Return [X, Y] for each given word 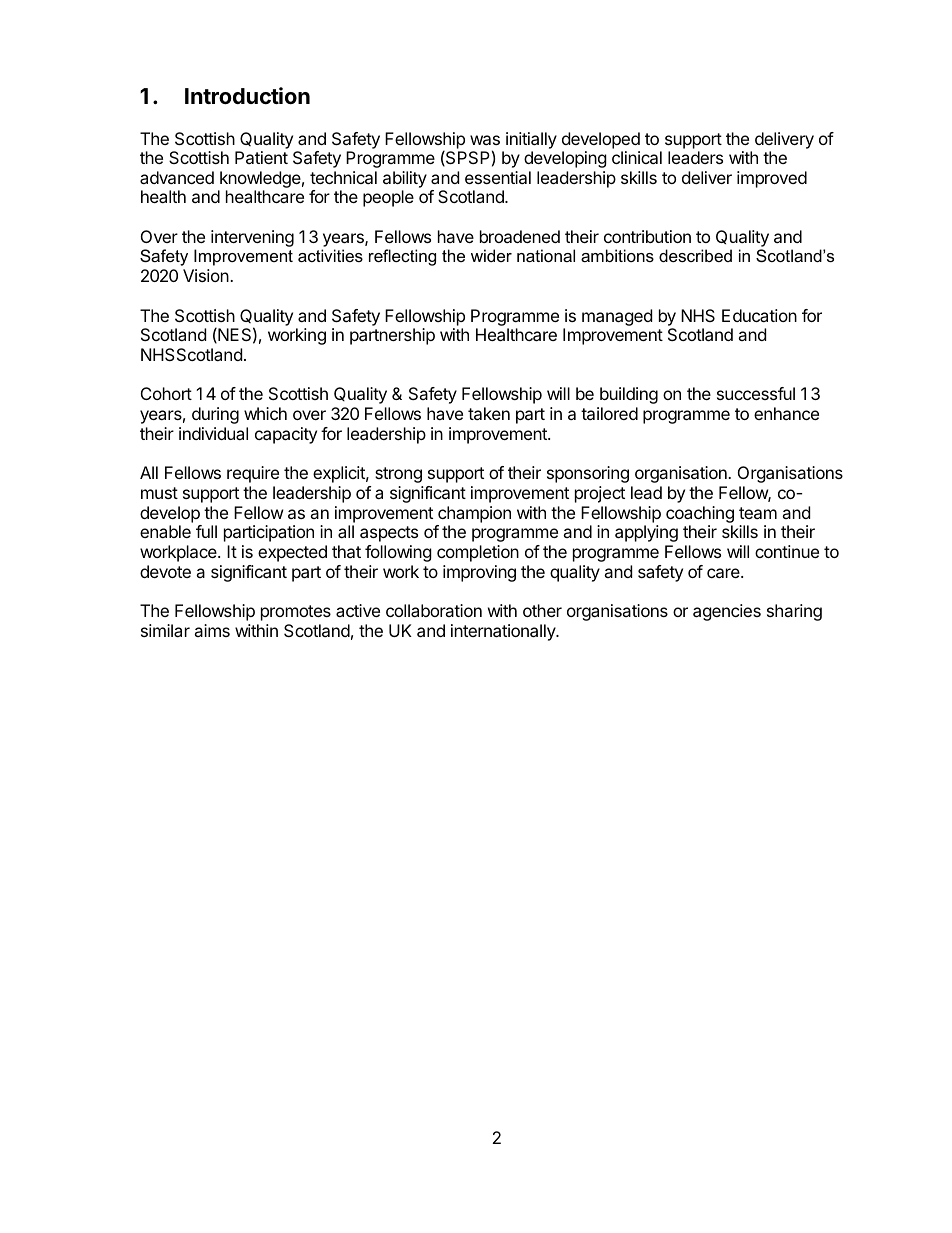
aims [212, 630]
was [485, 140]
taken [489, 413]
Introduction [247, 95]
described [695, 255]
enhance [786, 413]
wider [491, 255]
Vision [207, 275]
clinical [637, 157]
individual [213, 433]
